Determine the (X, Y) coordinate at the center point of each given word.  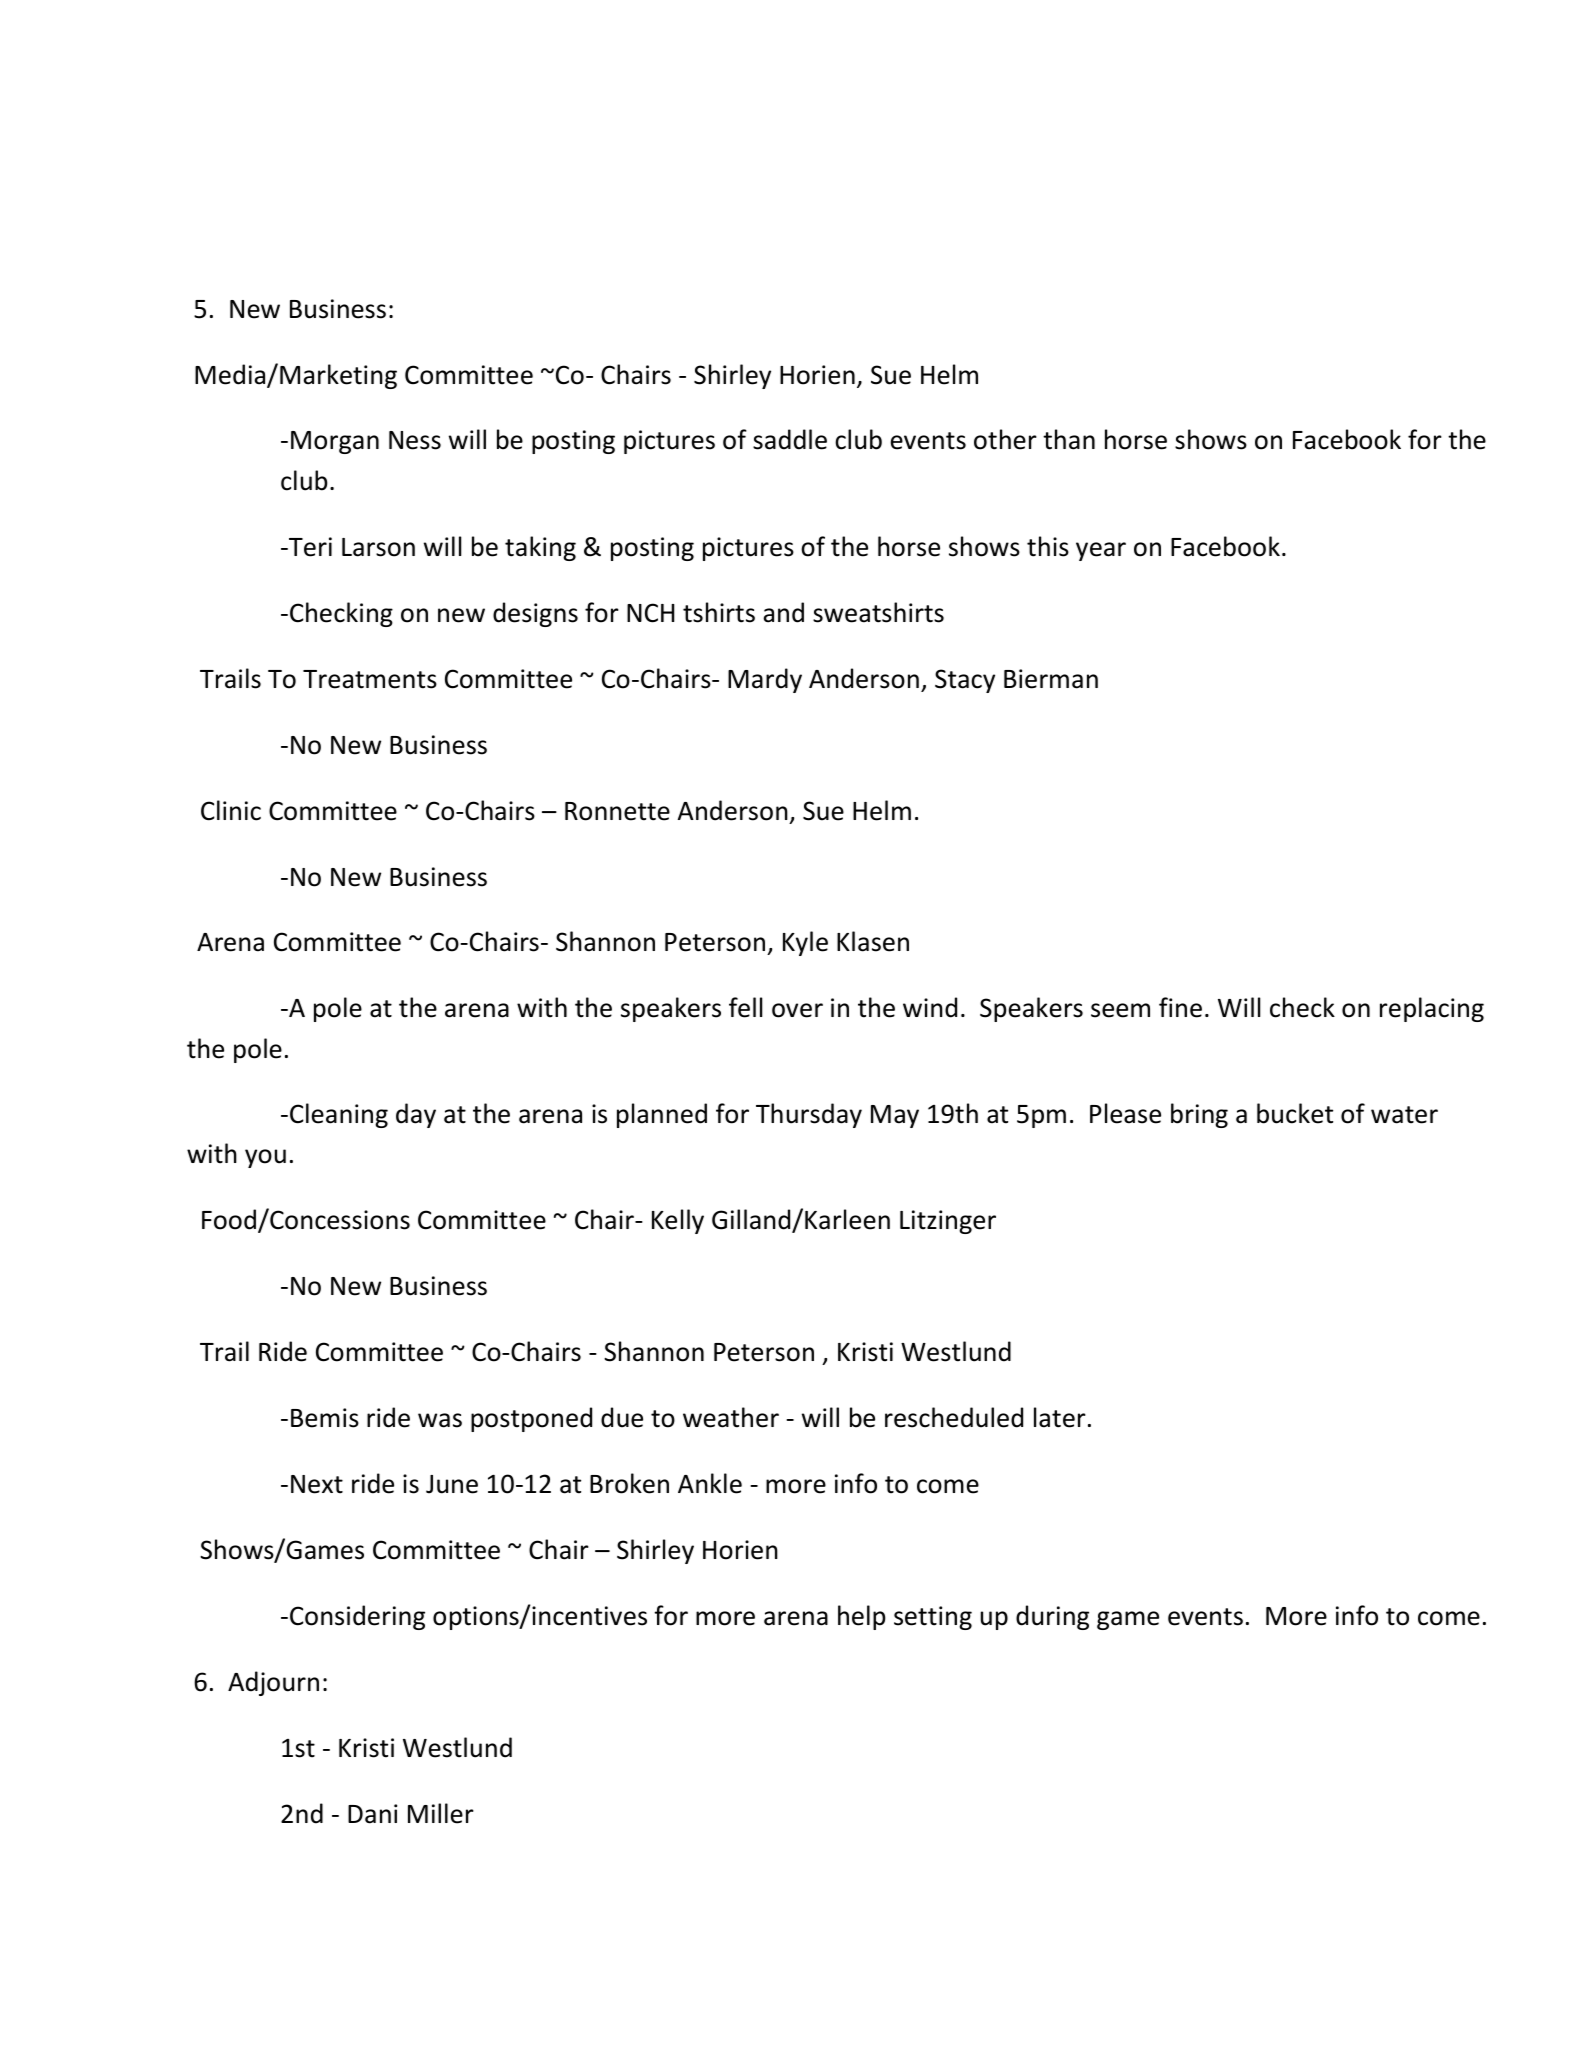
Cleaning (339, 1115)
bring (1199, 1115)
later (1060, 1417)
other (1005, 439)
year (1101, 551)
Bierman (1051, 679)
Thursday (809, 1115)
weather (731, 1417)
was (440, 1420)
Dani (372, 1814)
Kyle (805, 943)
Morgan (335, 442)
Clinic (231, 810)
